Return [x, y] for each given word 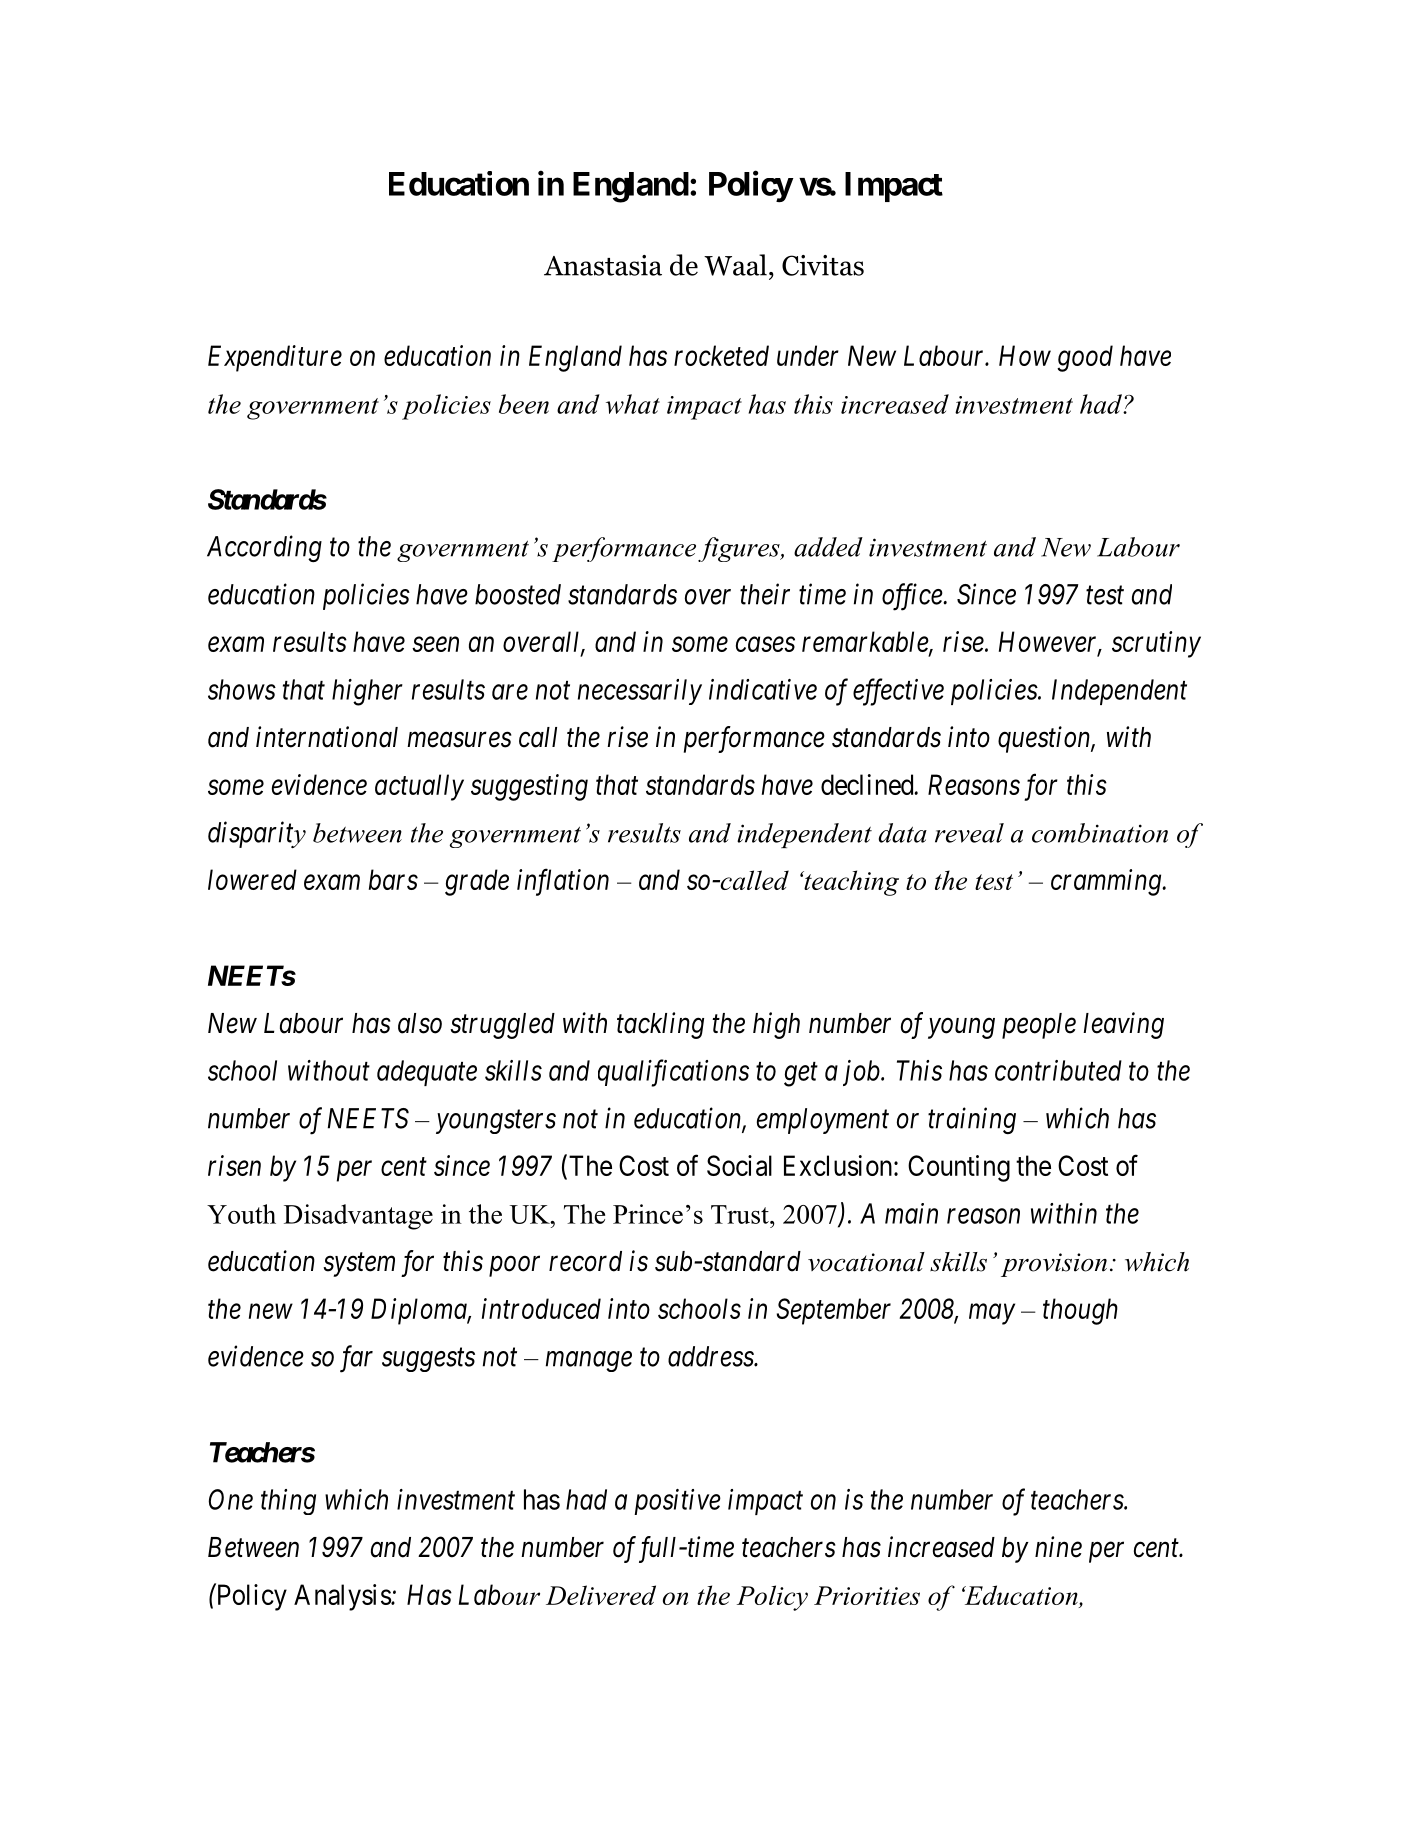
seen [435, 644]
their [765, 594]
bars [393, 879]
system [359, 1265]
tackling [660, 1025]
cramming [1107, 882]
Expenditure [275, 358]
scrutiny [1156, 644]
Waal [735, 265]
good [1085, 358]
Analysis [343, 1597]
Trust [741, 1214]
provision [1054, 1265]
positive [677, 1502]
